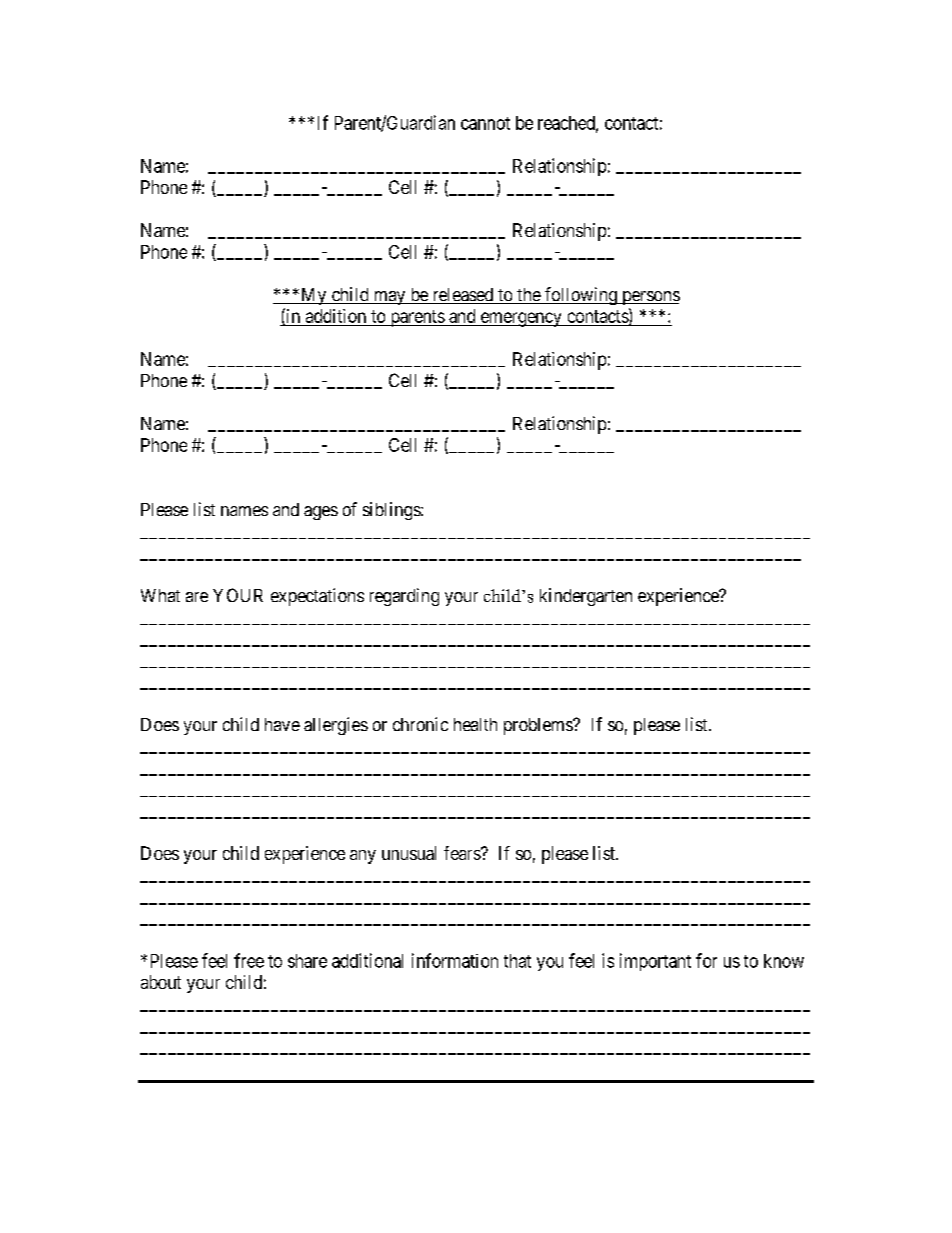  Describe the element at coordinates (404, 597) in the image. I see `regarding` at that location.
